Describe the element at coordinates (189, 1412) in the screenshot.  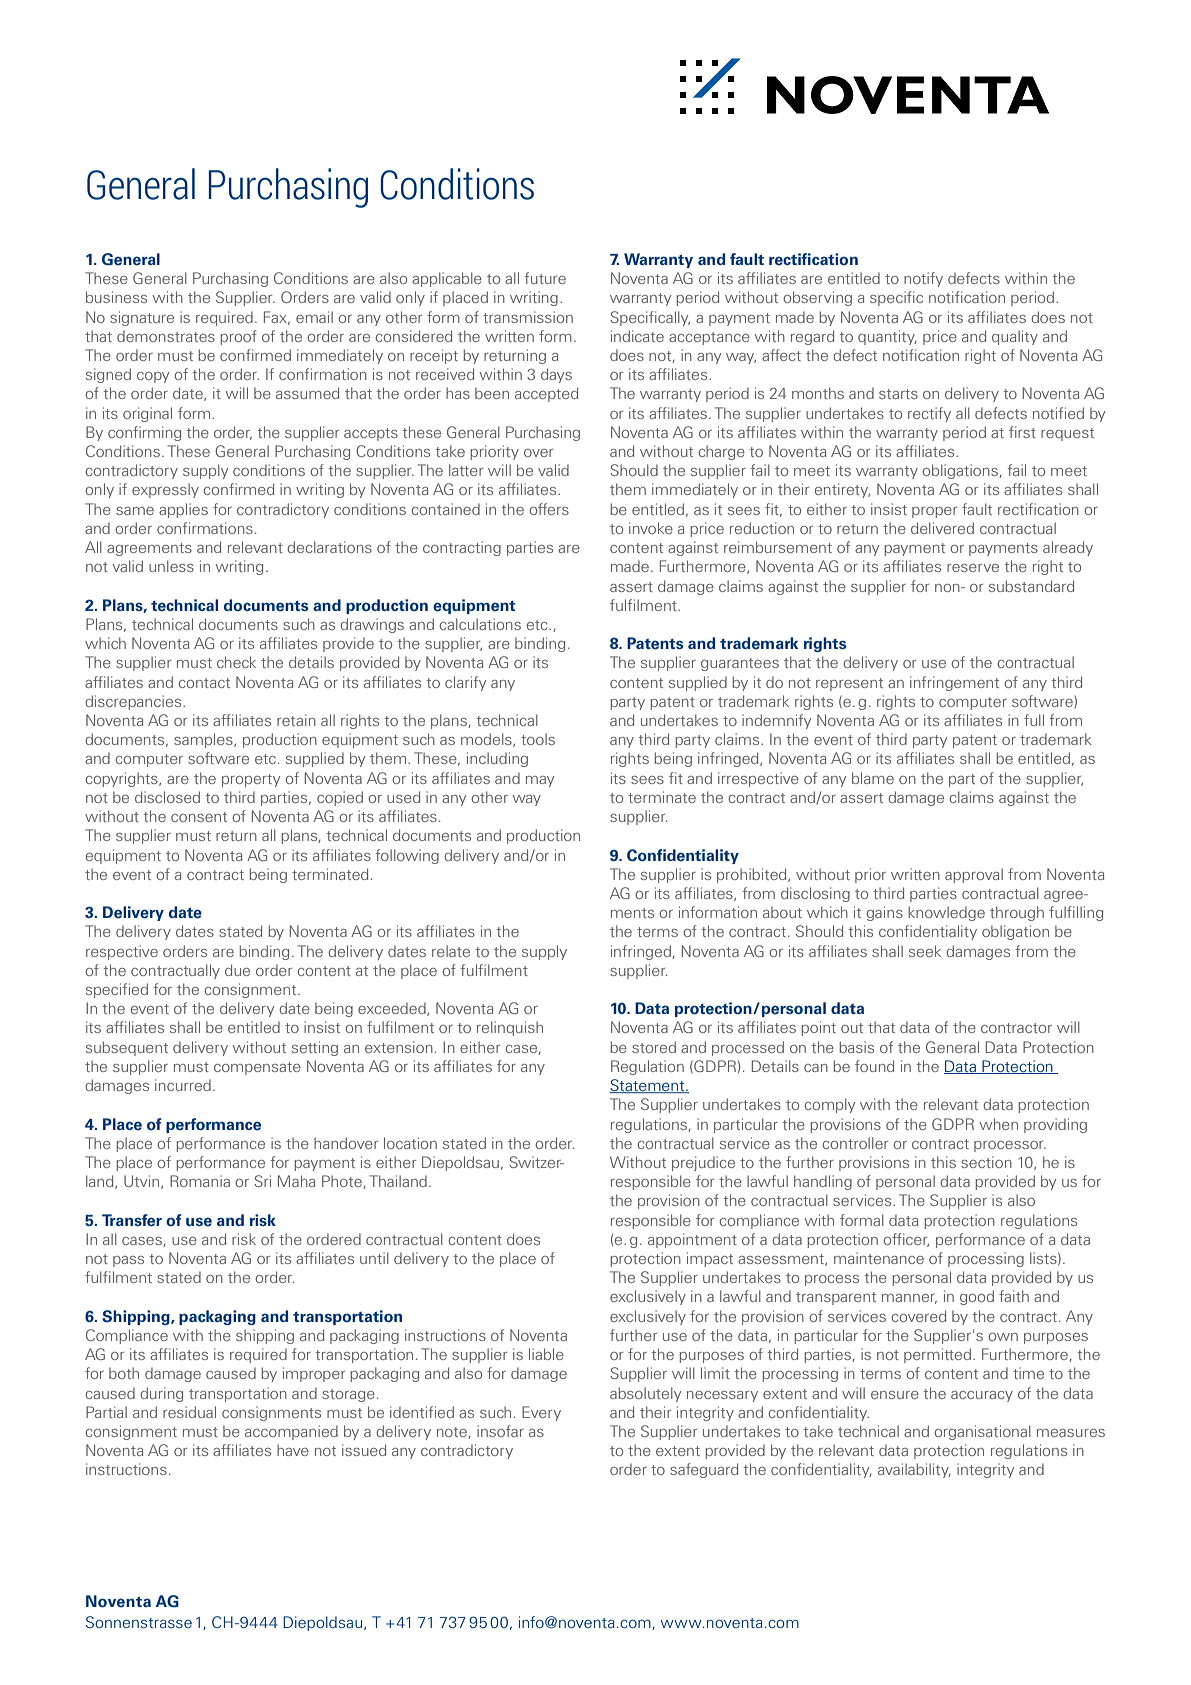
I see `residual` at that location.
